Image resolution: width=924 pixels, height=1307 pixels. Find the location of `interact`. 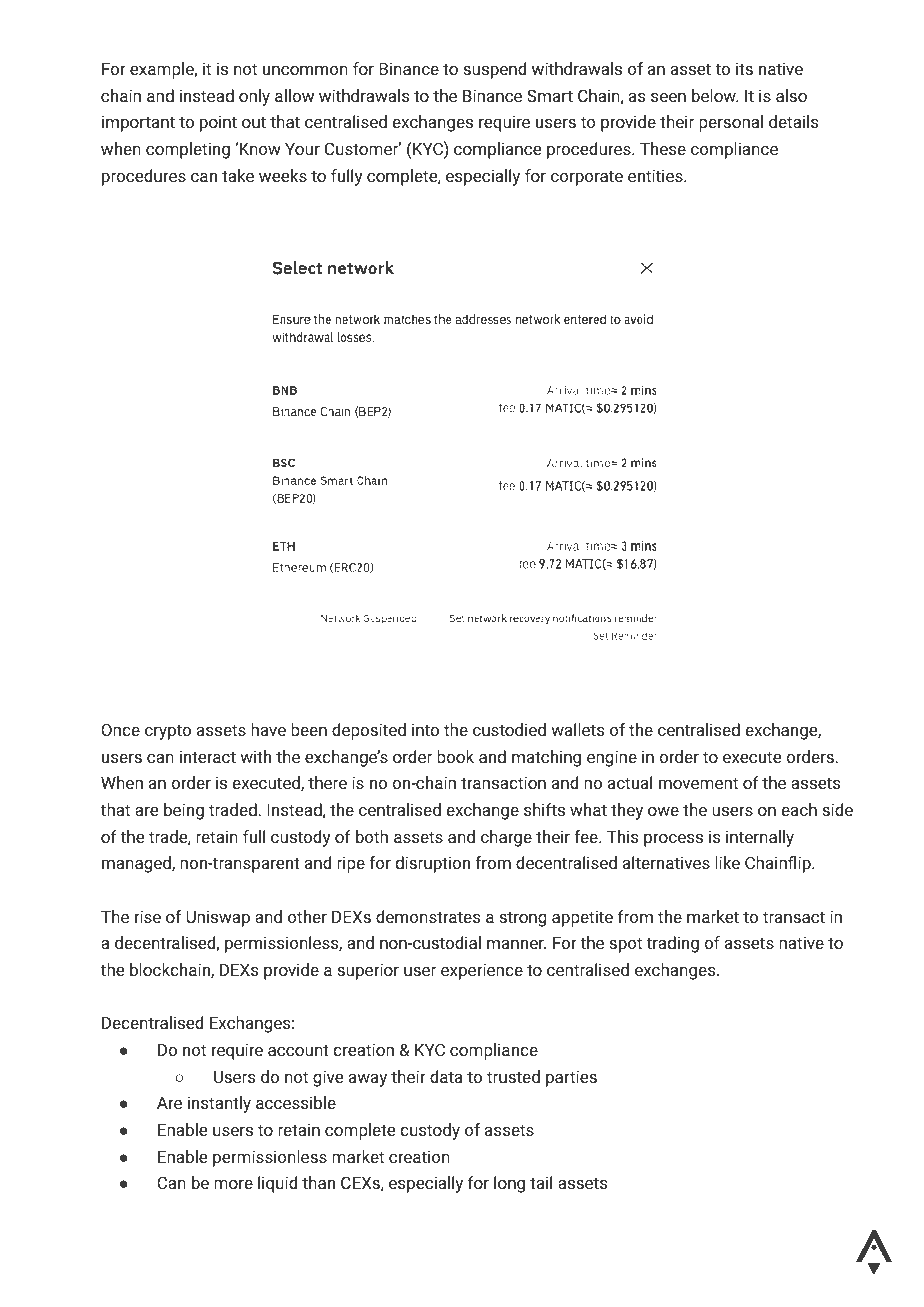

interact is located at coordinates (208, 756).
